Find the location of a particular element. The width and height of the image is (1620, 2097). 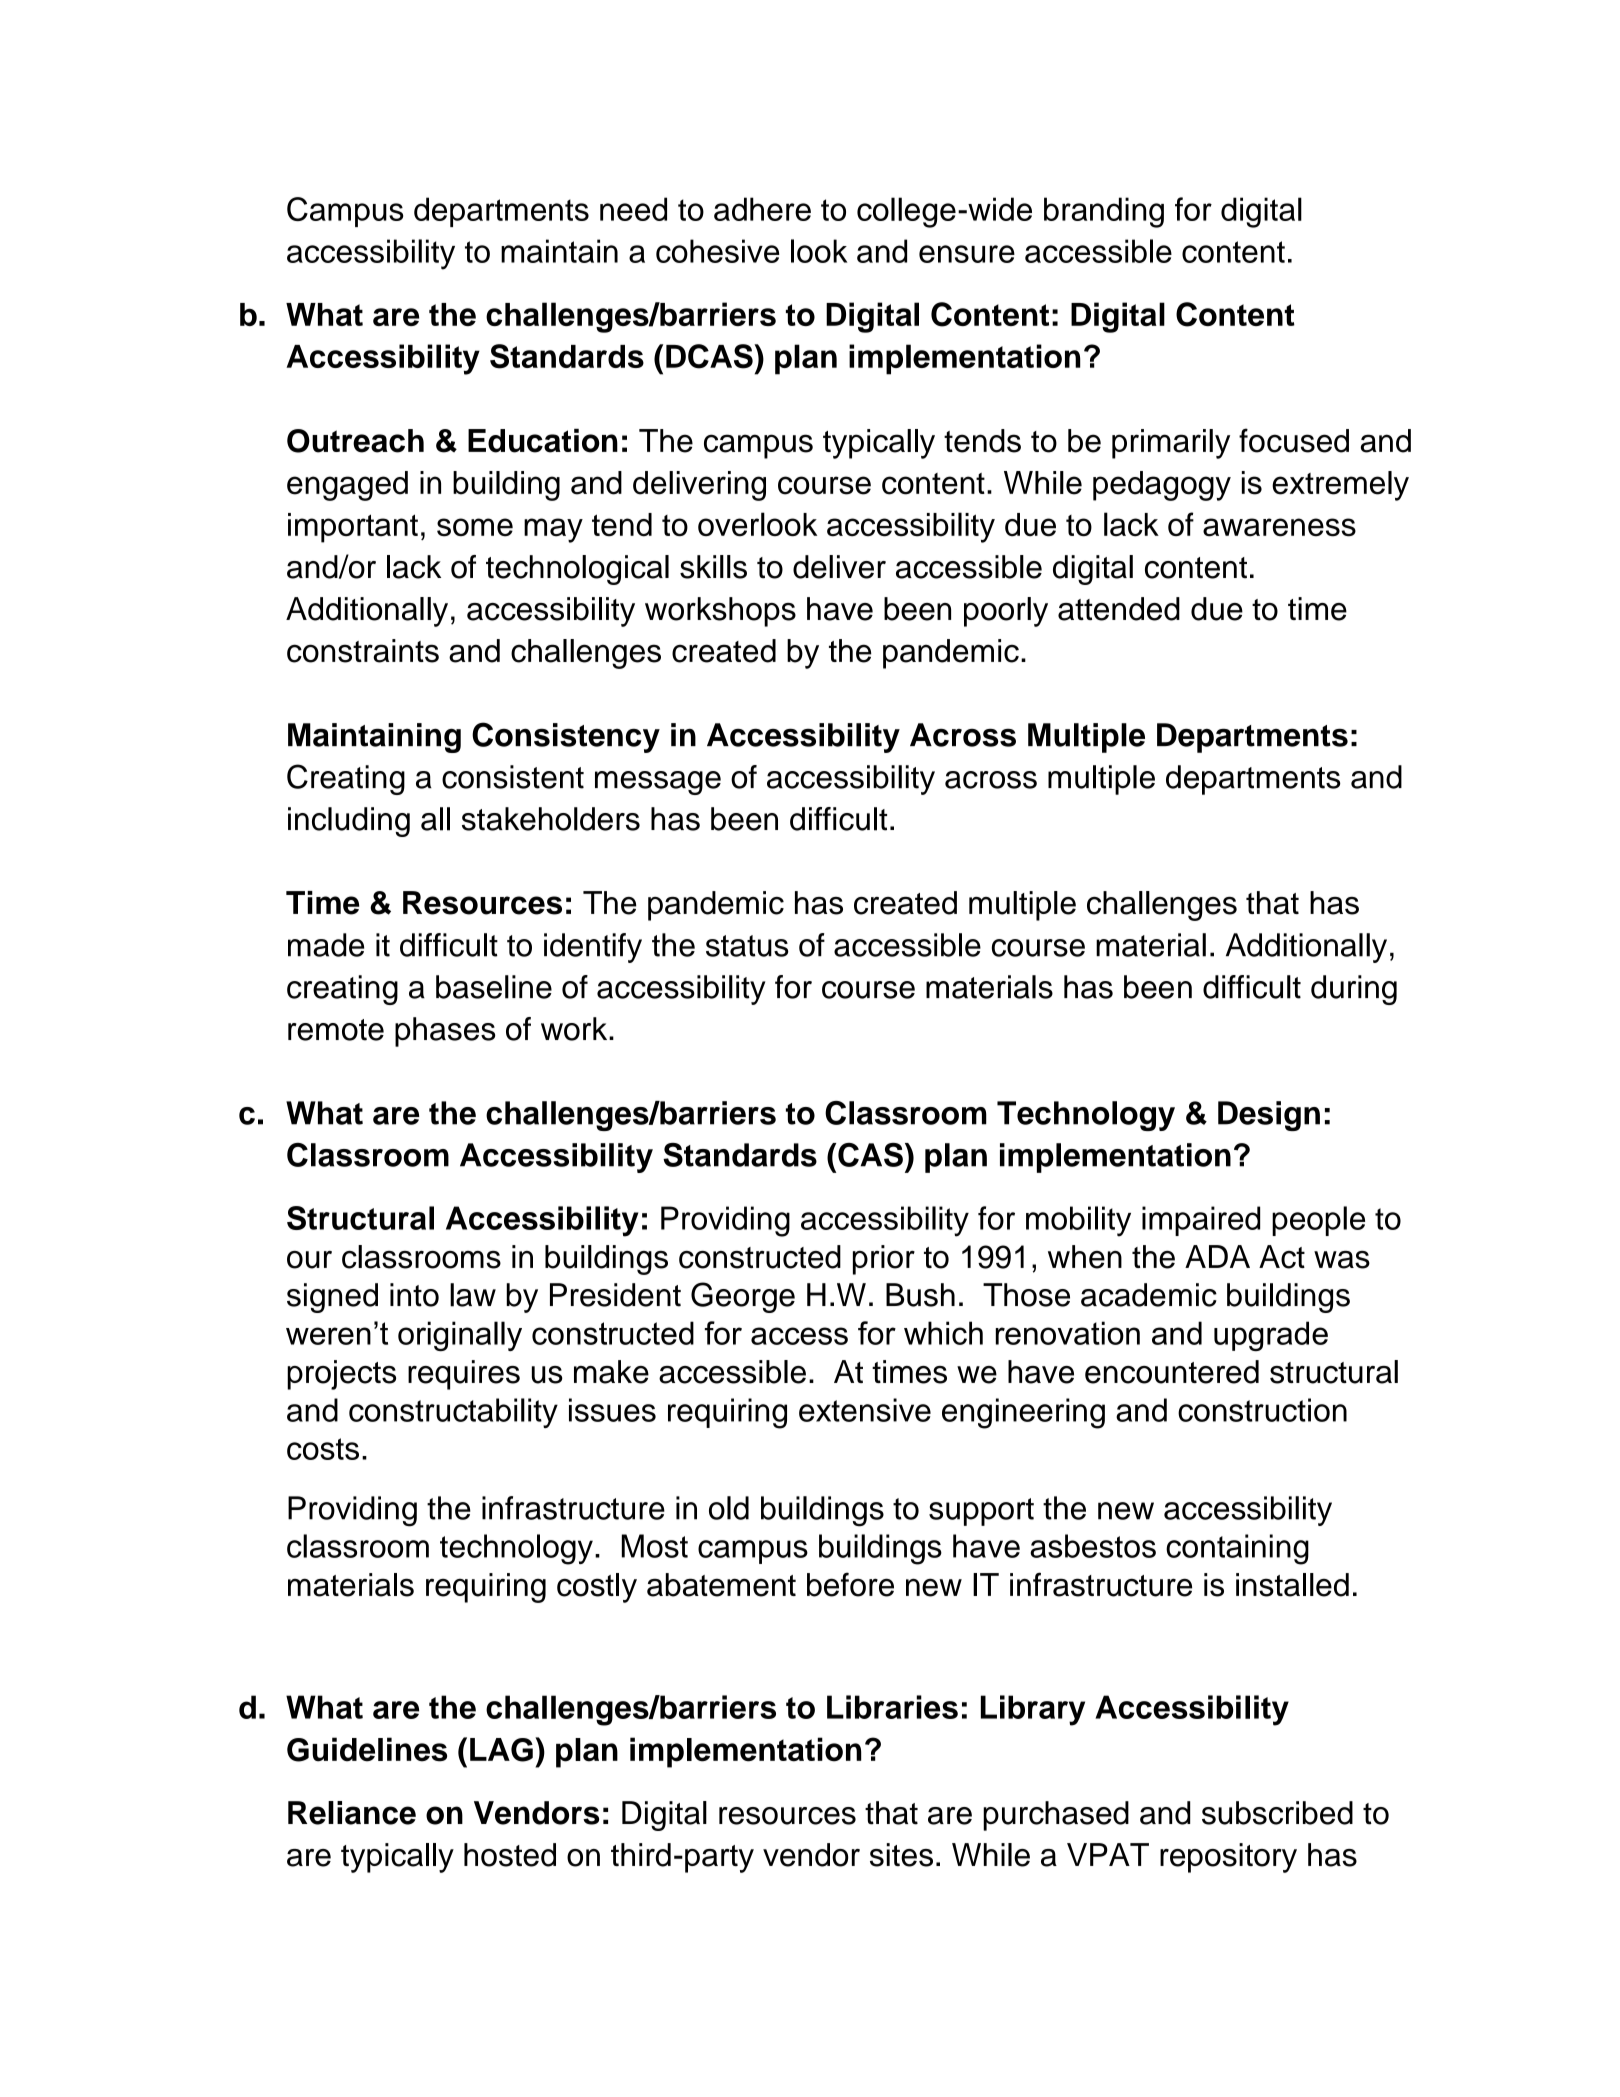

Design is located at coordinates (1269, 1116).
